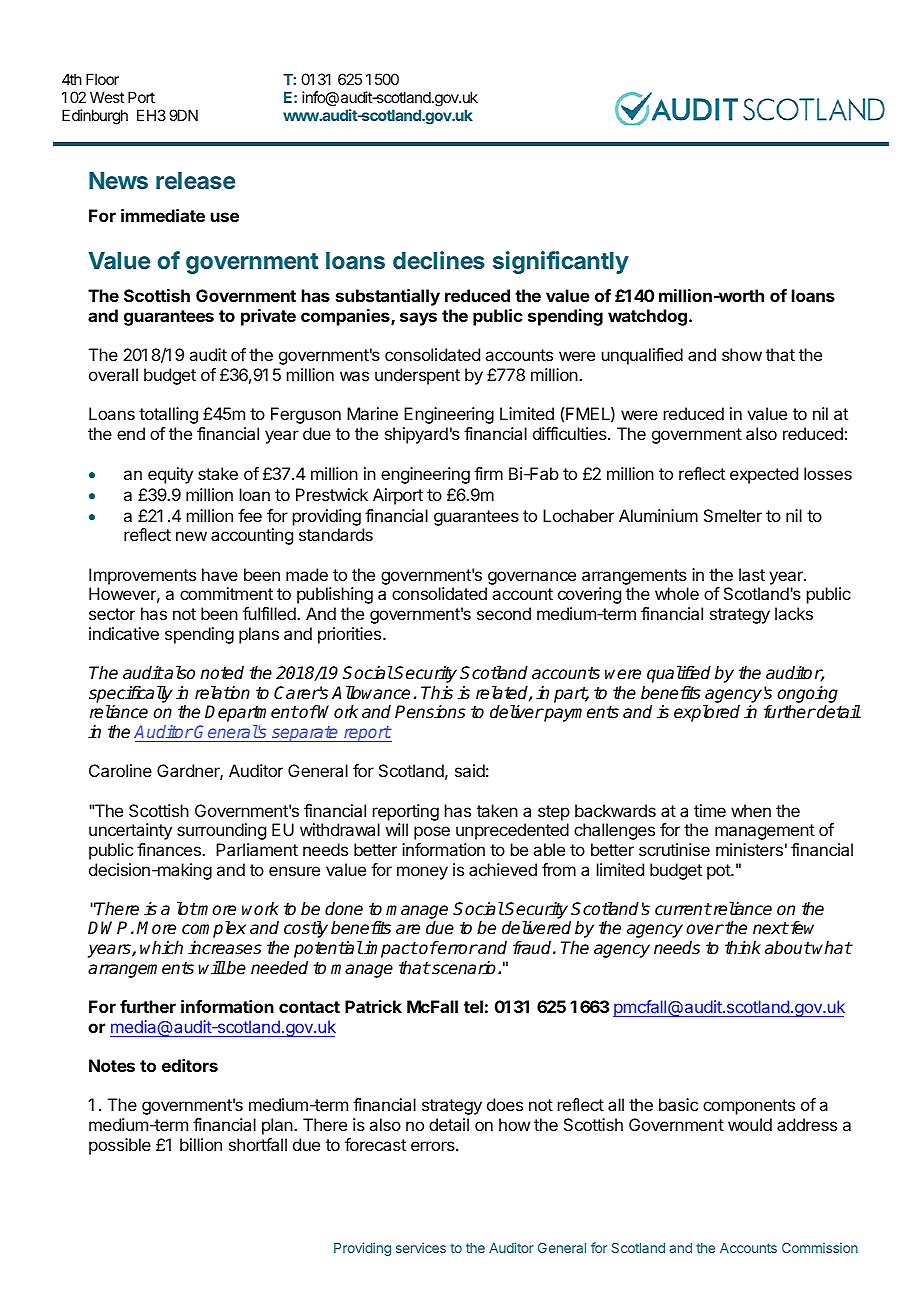 The image size is (924, 1308). I want to click on billion, so click(201, 1144).
